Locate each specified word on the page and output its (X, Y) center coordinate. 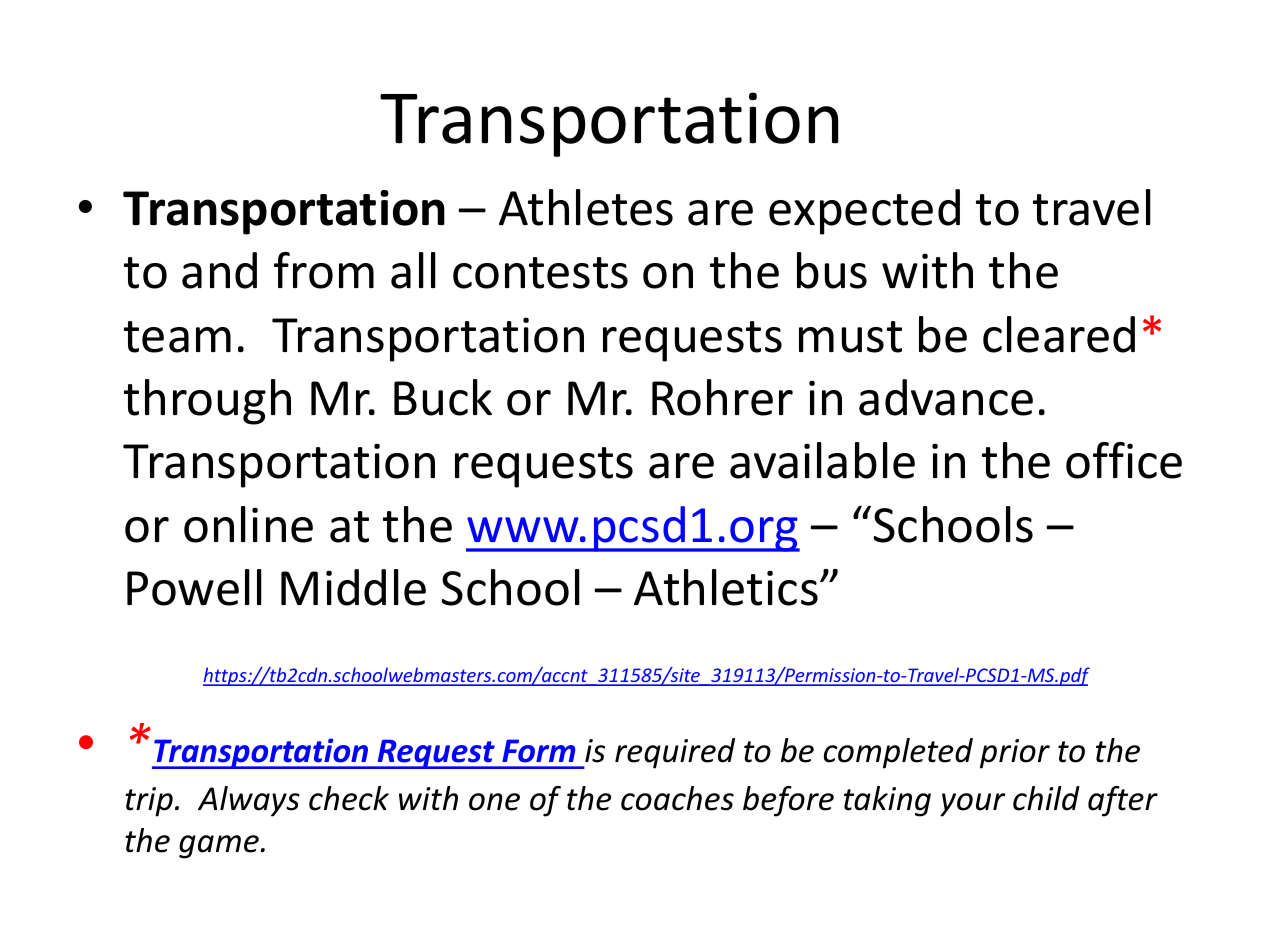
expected (864, 212)
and (219, 270)
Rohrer (722, 397)
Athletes (586, 207)
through (207, 402)
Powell (194, 587)
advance (946, 397)
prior (1015, 754)
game (219, 847)
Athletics (726, 587)
